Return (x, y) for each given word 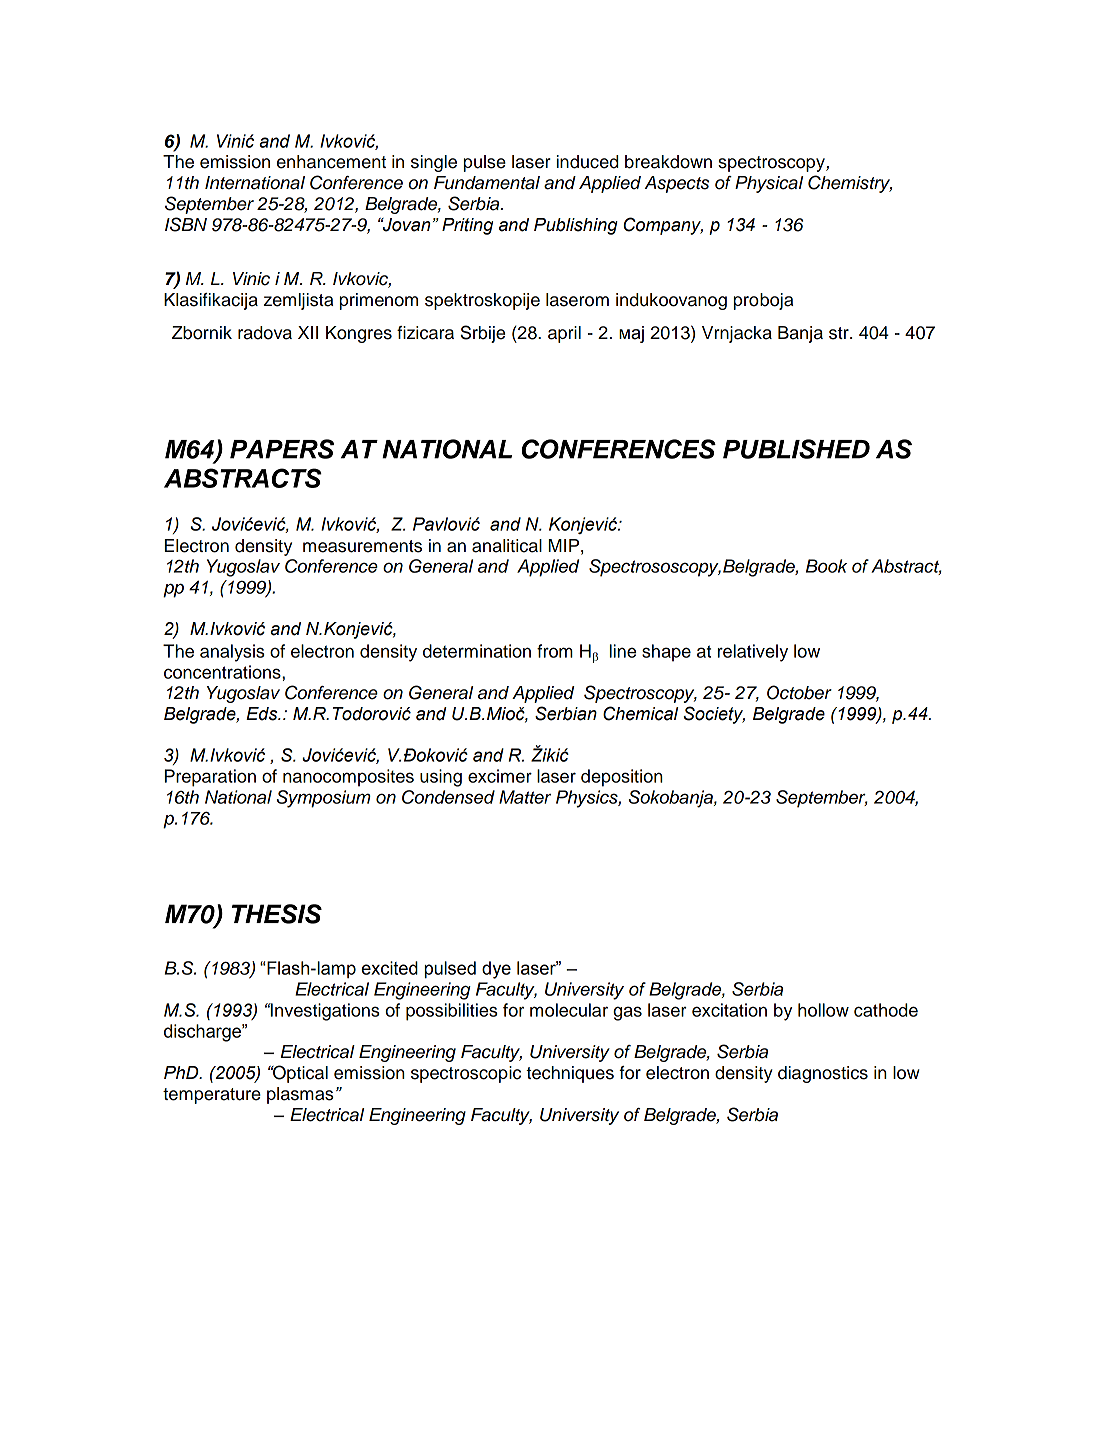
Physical (769, 184)
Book (826, 566)
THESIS (277, 914)
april (564, 334)
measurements (362, 546)
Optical (299, 1074)
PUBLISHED (796, 449)
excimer (500, 776)
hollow (823, 1010)
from (555, 651)
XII (308, 332)
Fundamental (487, 183)
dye (496, 970)
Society (714, 715)
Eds (263, 714)
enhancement (331, 162)
